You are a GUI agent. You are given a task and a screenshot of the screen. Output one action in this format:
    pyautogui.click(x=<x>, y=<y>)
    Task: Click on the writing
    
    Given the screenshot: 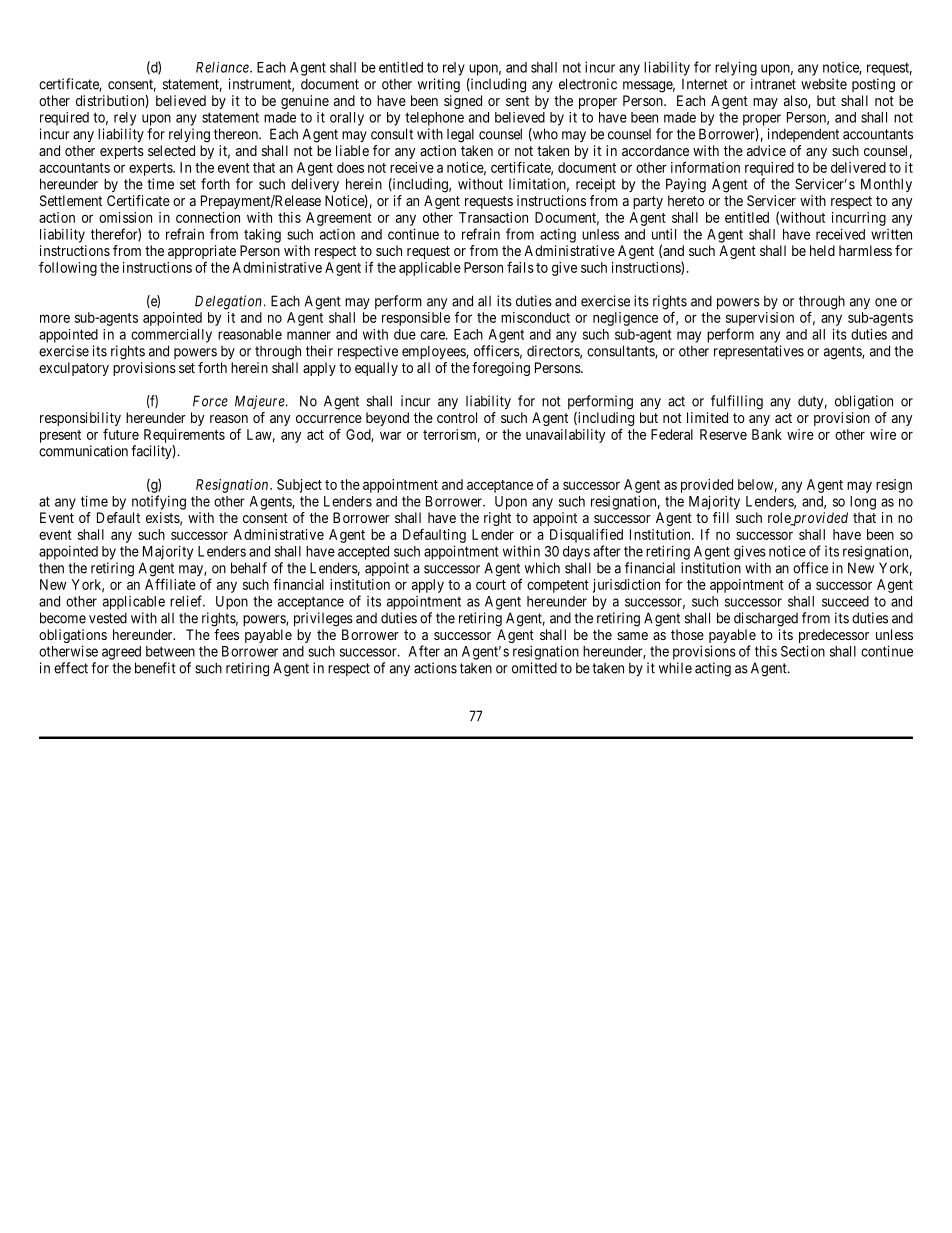 What is the action you would take?
    pyautogui.click(x=439, y=85)
